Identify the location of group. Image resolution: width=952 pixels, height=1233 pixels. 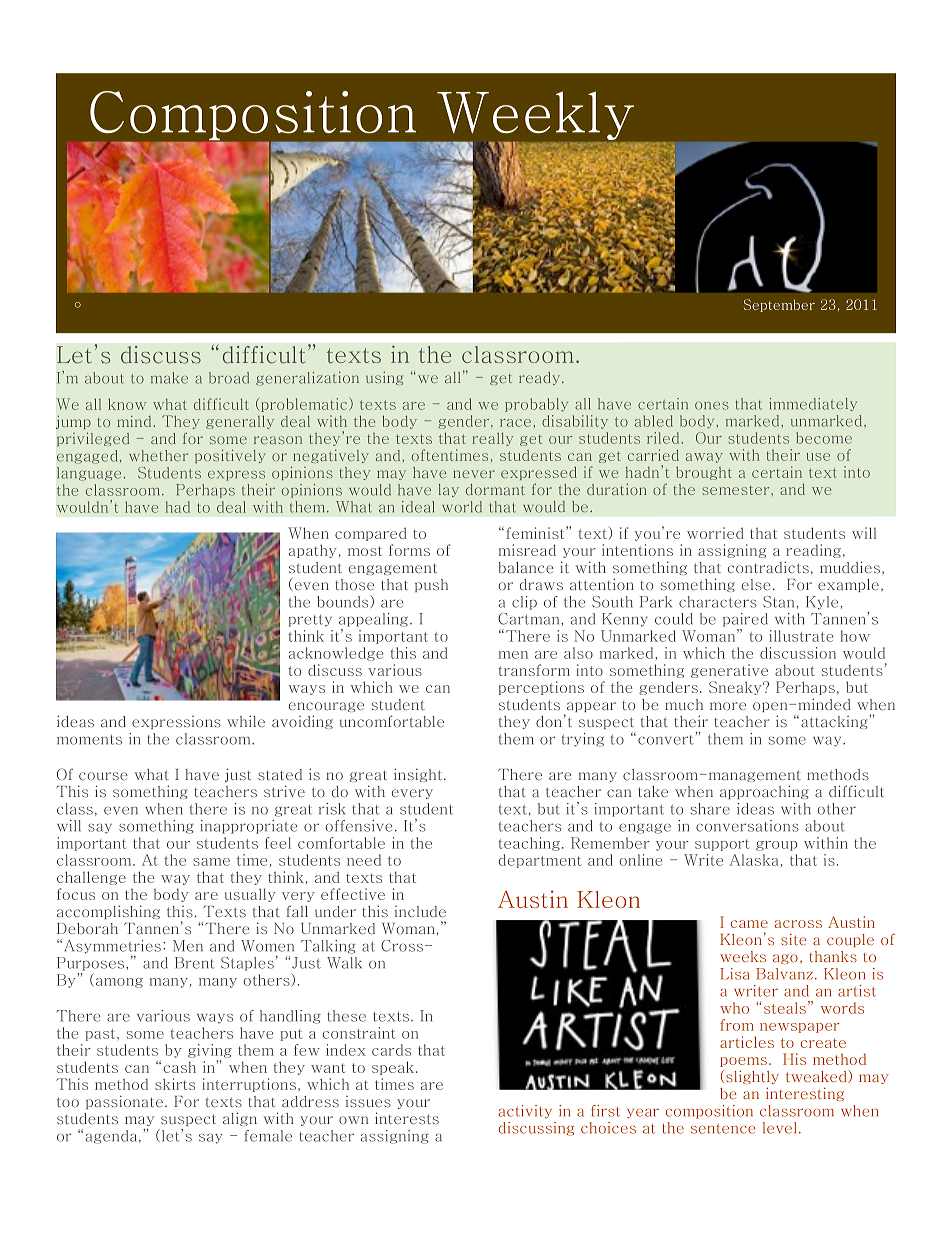
(776, 846).
